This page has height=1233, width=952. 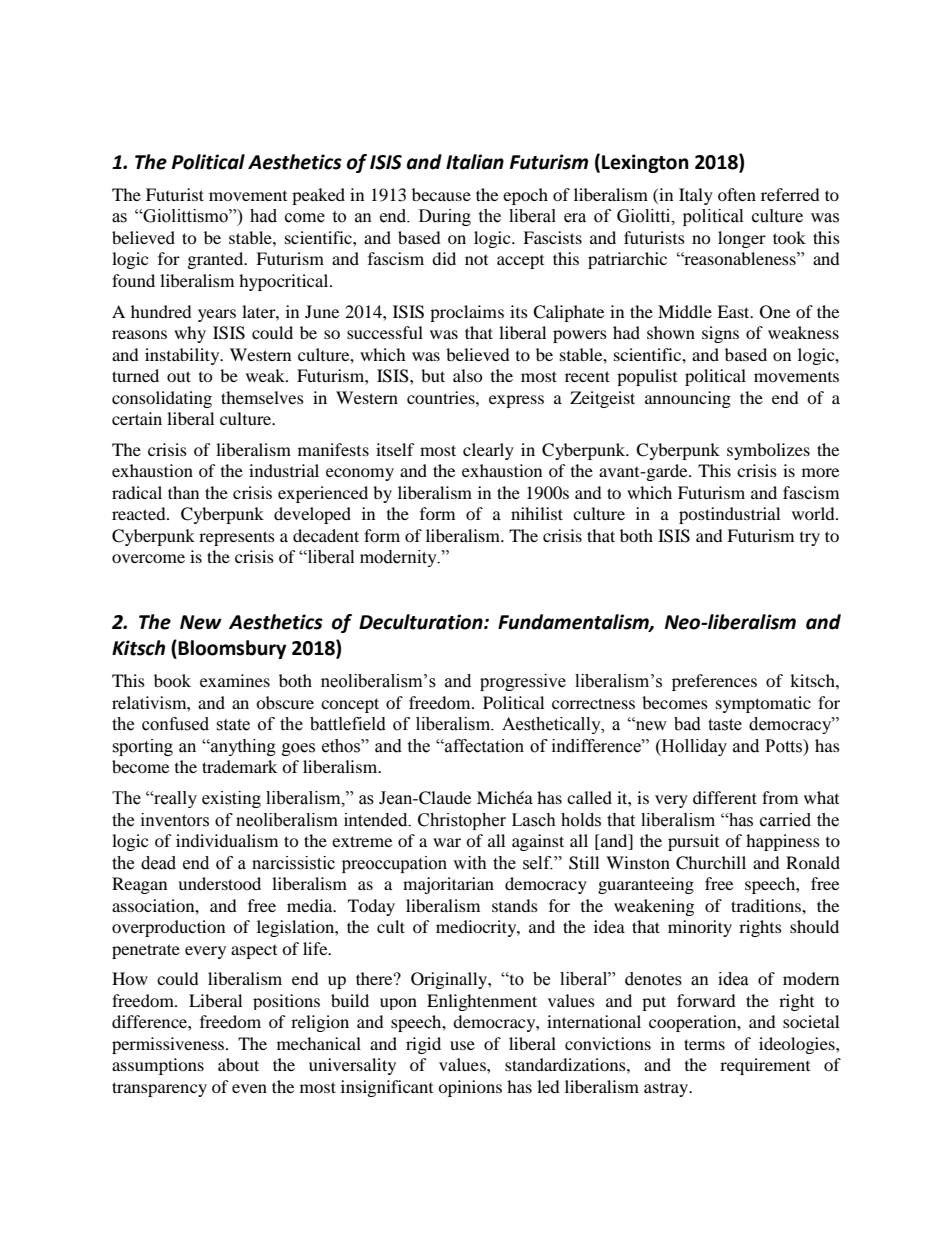 What do you see at coordinates (725, 797) in the page?
I see `different` at bounding box center [725, 797].
